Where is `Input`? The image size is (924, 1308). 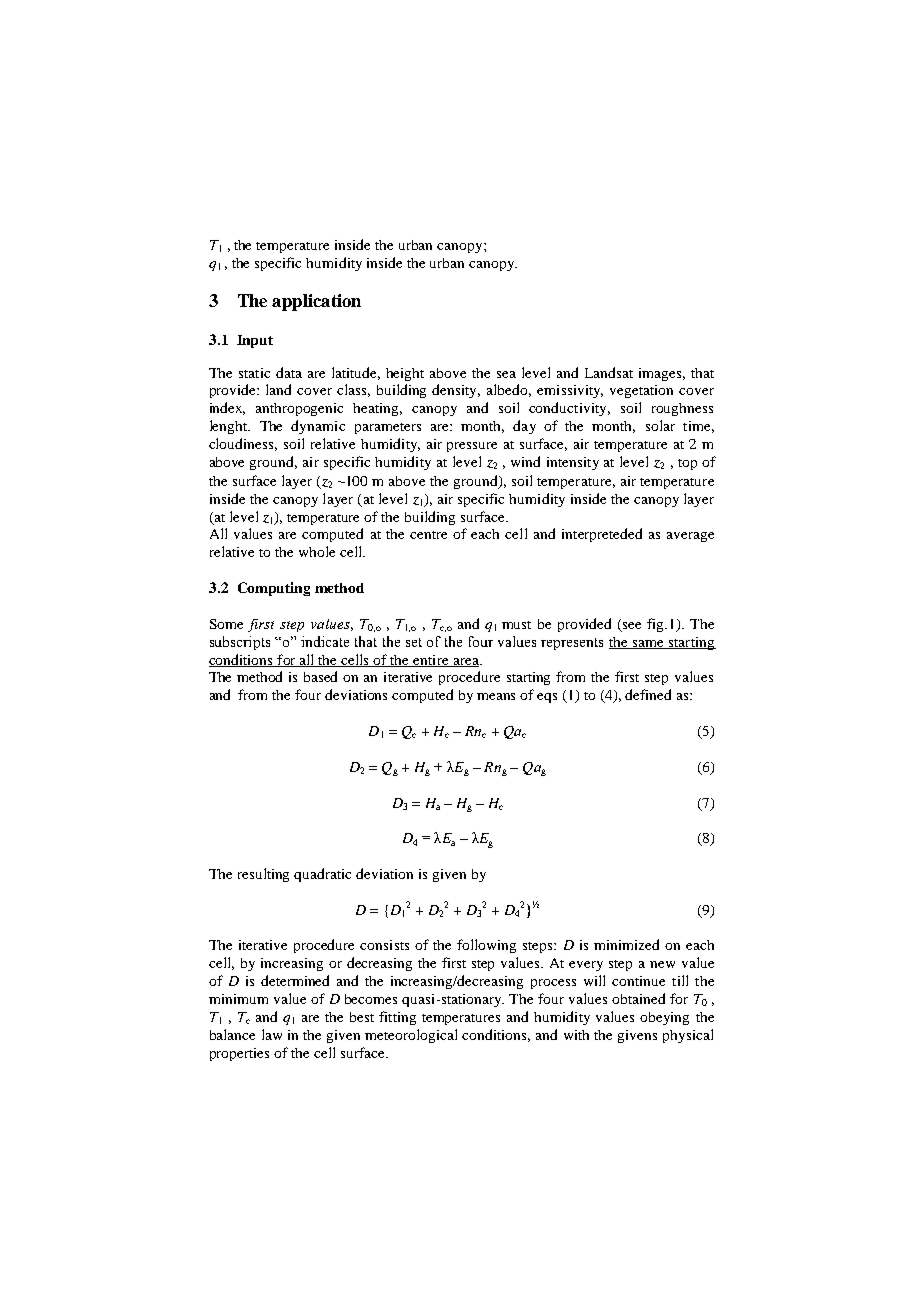
Input is located at coordinates (255, 341).
